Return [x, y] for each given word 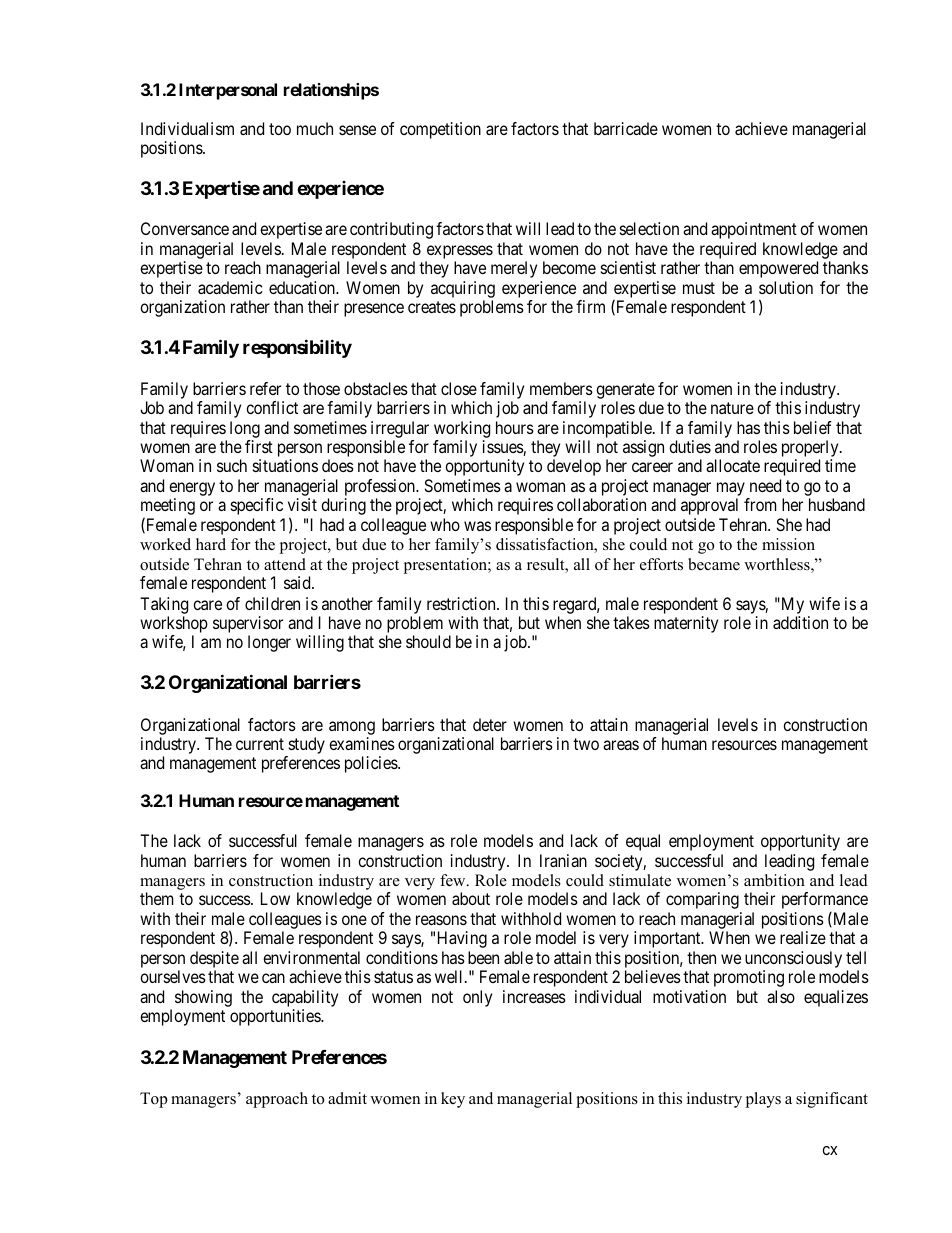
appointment [754, 230]
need [765, 485]
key [453, 1100]
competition [440, 130]
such [232, 465]
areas [621, 745]
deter [490, 724]
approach [277, 1100]
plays [763, 1100]
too [280, 129]
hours [515, 427]
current [260, 744]
